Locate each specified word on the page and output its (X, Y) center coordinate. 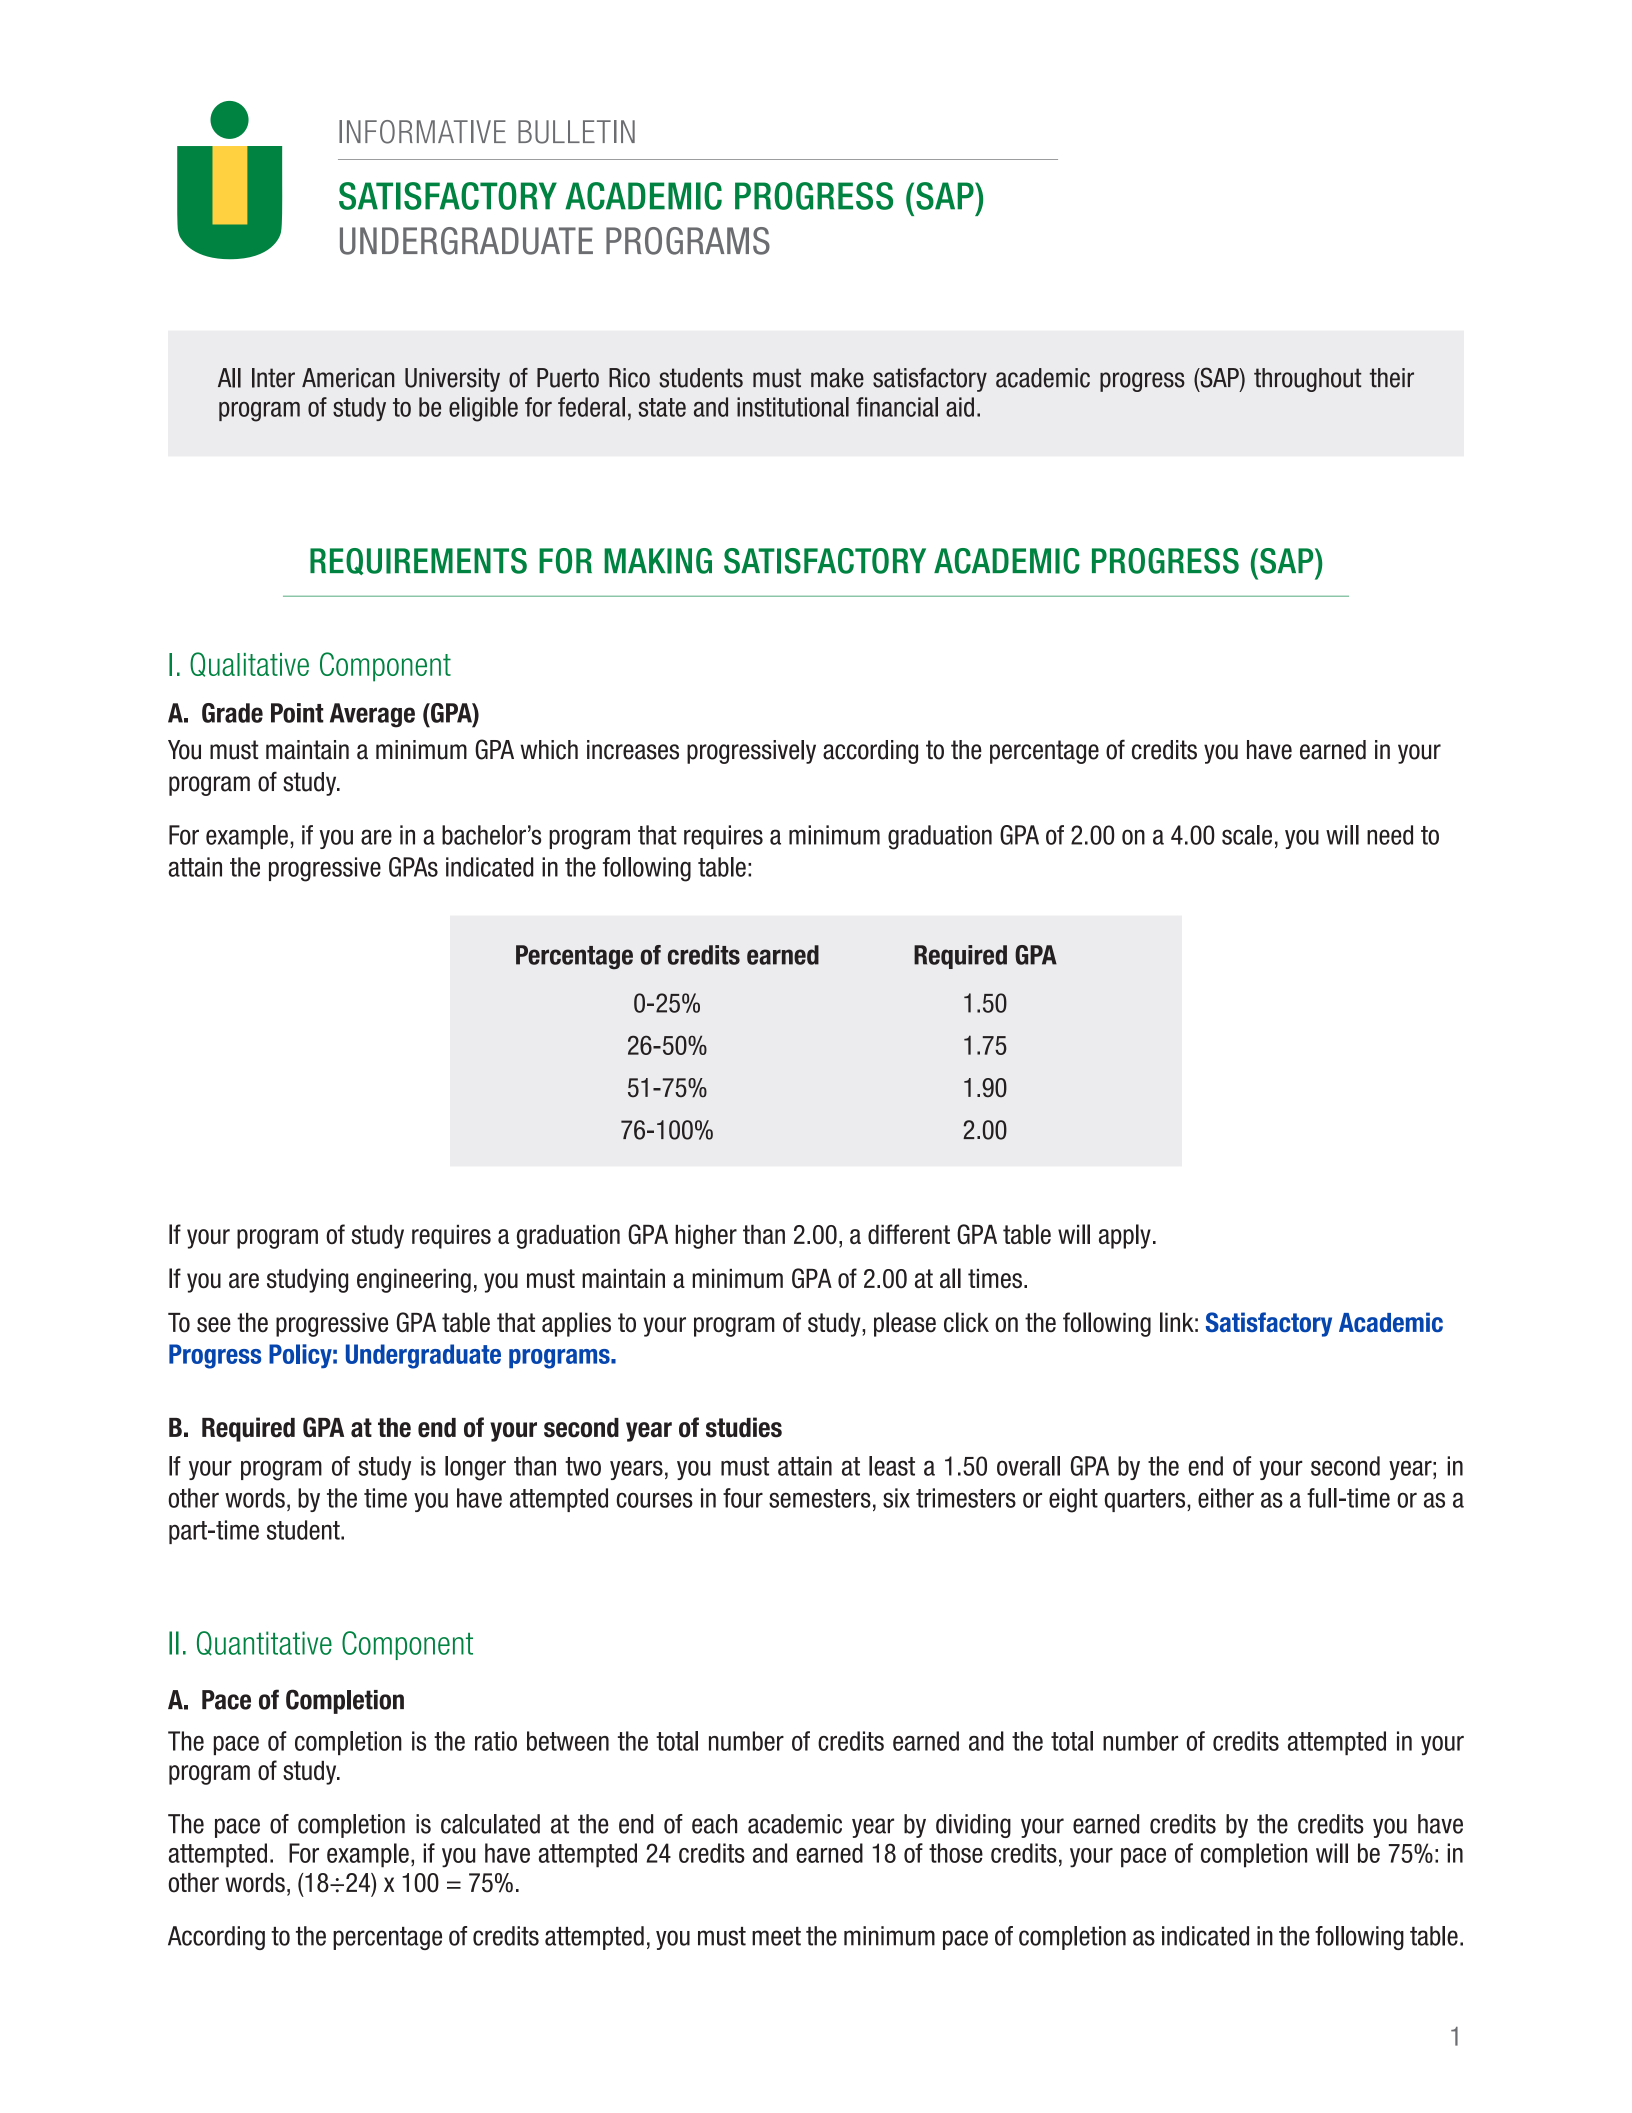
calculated (490, 1824)
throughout (1308, 380)
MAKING (658, 561)
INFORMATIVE (422, 132)
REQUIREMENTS (418, 561)
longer (475, 1468)
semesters (820, 1498)
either (1226, 1498)
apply (1125, 1236)
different (909, 1234)
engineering (414, 1281)
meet (776, 1936)
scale (1247, 835)
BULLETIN (576, 132)
